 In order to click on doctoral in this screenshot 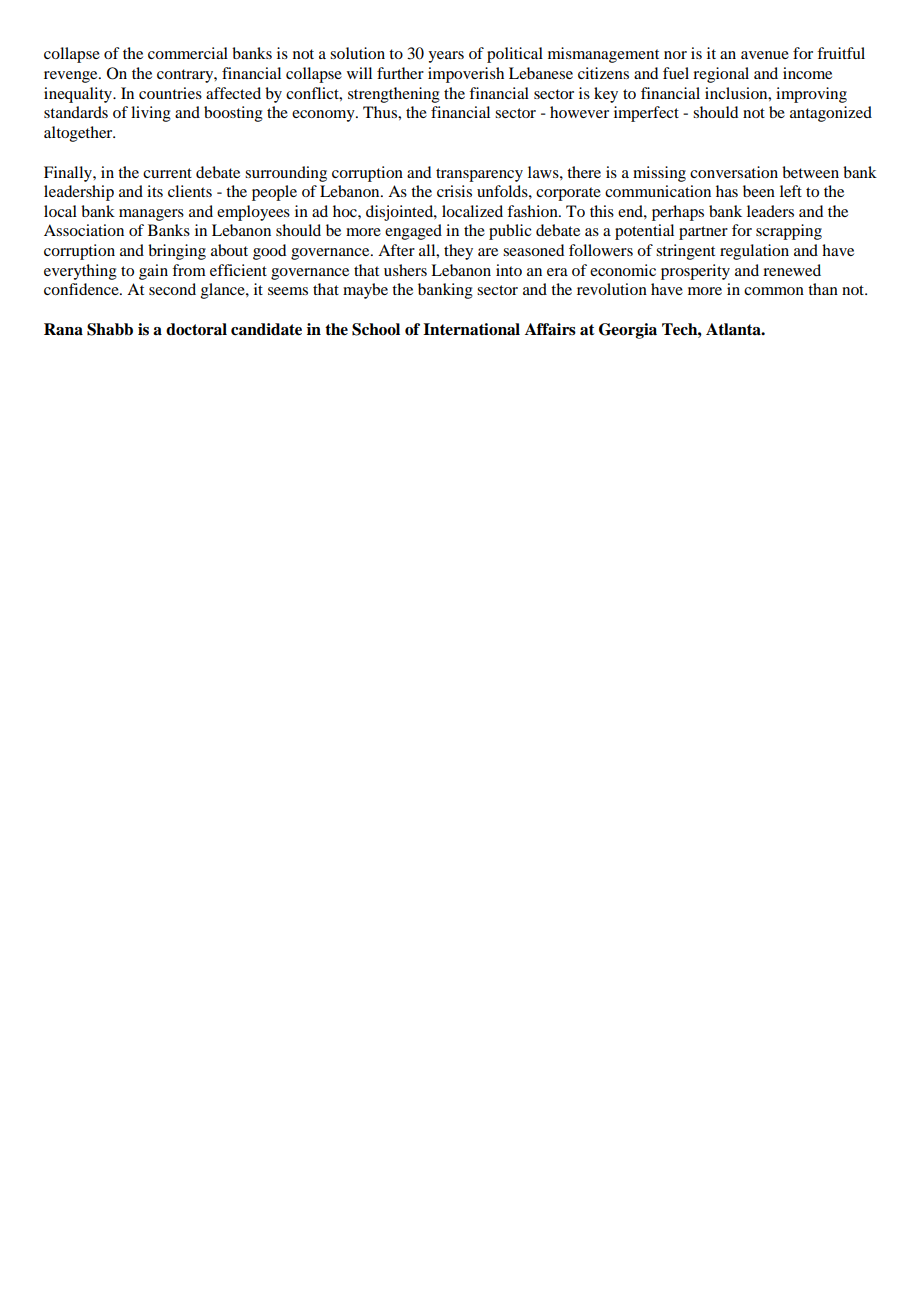, I will do `click(196, 329)`.
